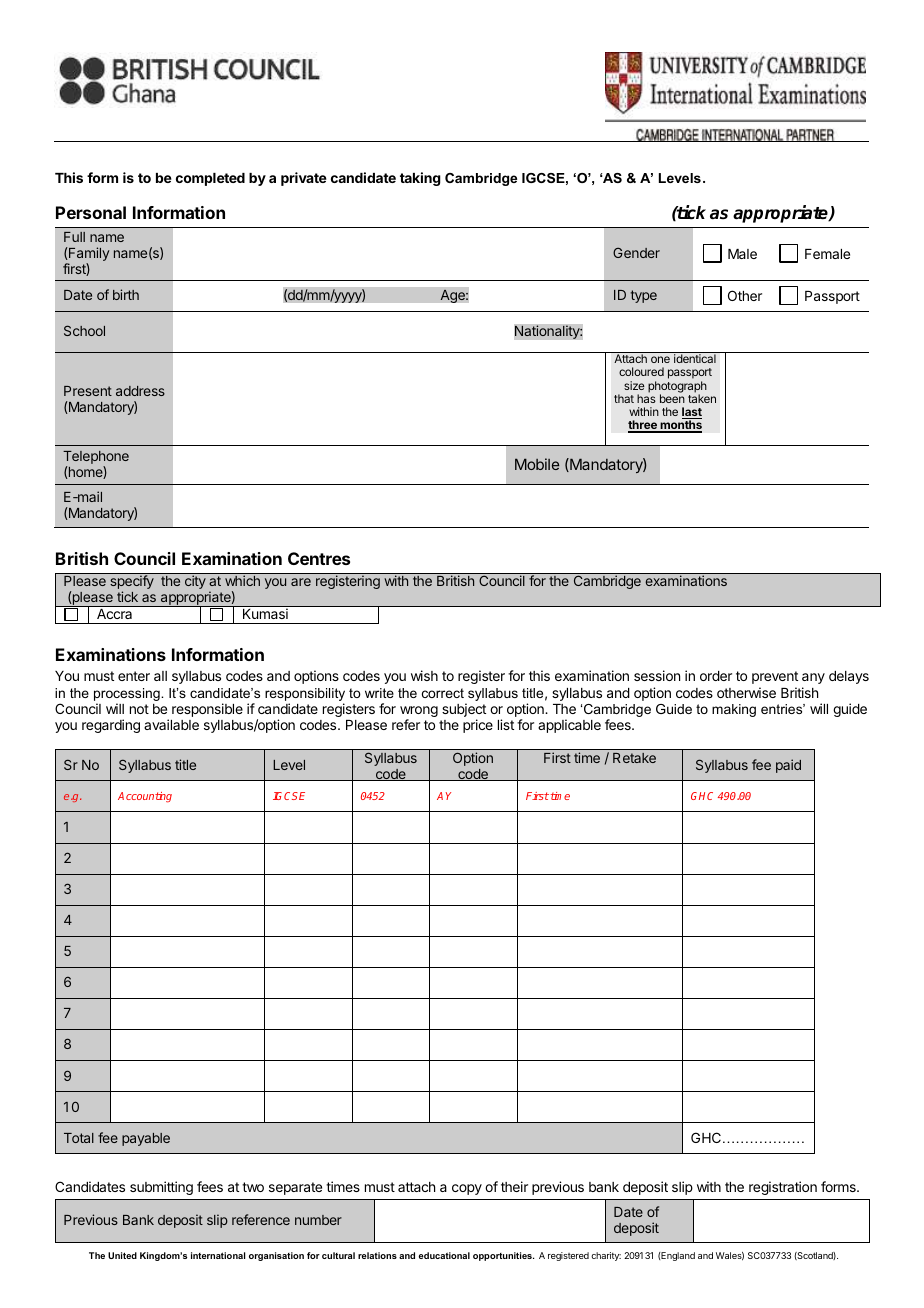 The height and width of the screenshot is (1308, 924). Describe the element at coordinates (783, 1188) in the screenshot. I see `registration` at that location.
